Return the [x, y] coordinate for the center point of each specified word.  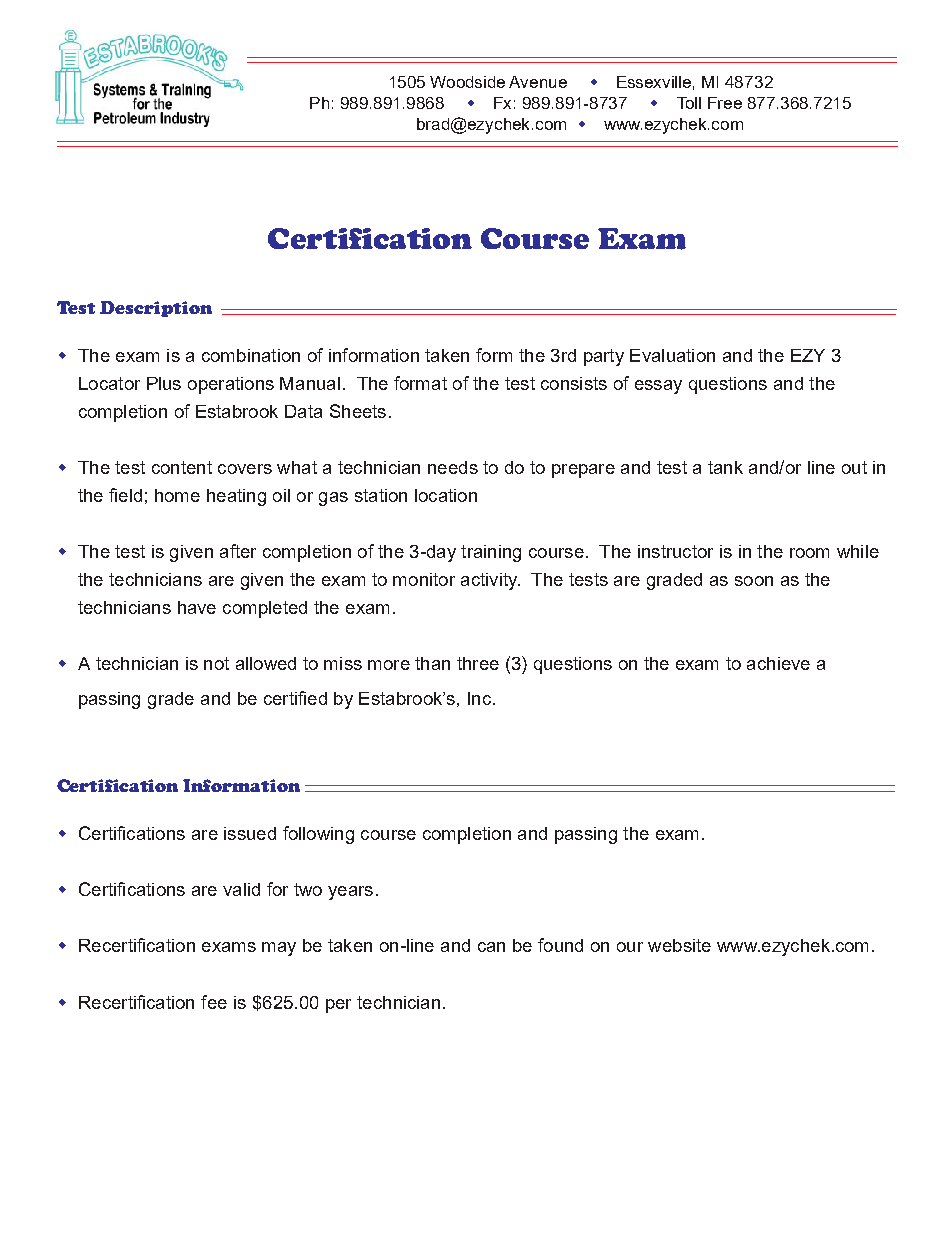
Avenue [538, 82]
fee [214, 1002]
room [809, 553]
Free [725, 103]
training [491, 553]
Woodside [467, 82]
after [238, 551]
